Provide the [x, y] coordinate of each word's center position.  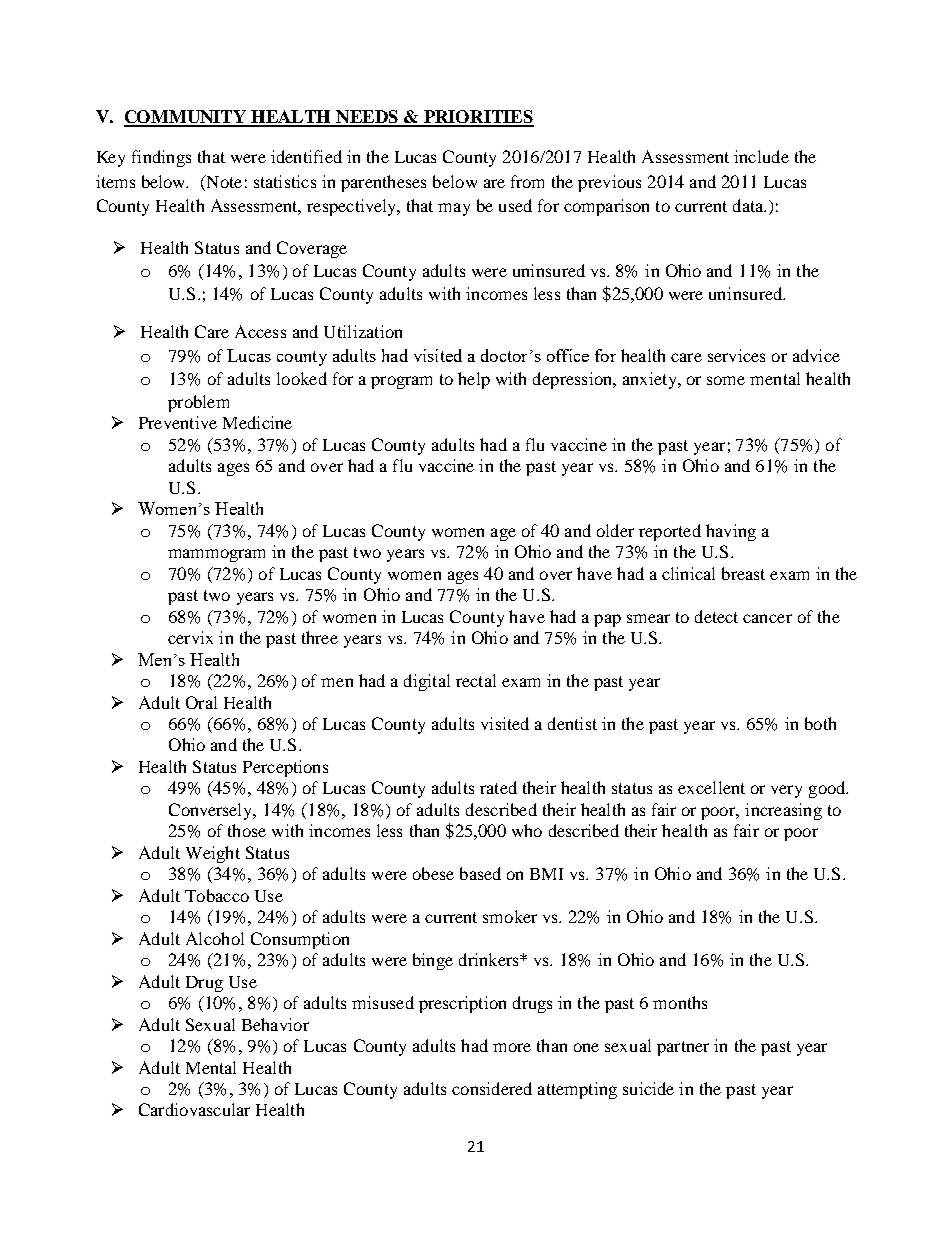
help [474, 380]
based [480, 873]
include [761, 156]
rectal [476, 680]
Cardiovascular [194, 1109]
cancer [767, 618]
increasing [783, 811]
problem [198, 403]
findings [161, 158]
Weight [213, 854]
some [726, 380]
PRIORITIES [477, 118]
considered [492, 1088]
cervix [190, 637]
